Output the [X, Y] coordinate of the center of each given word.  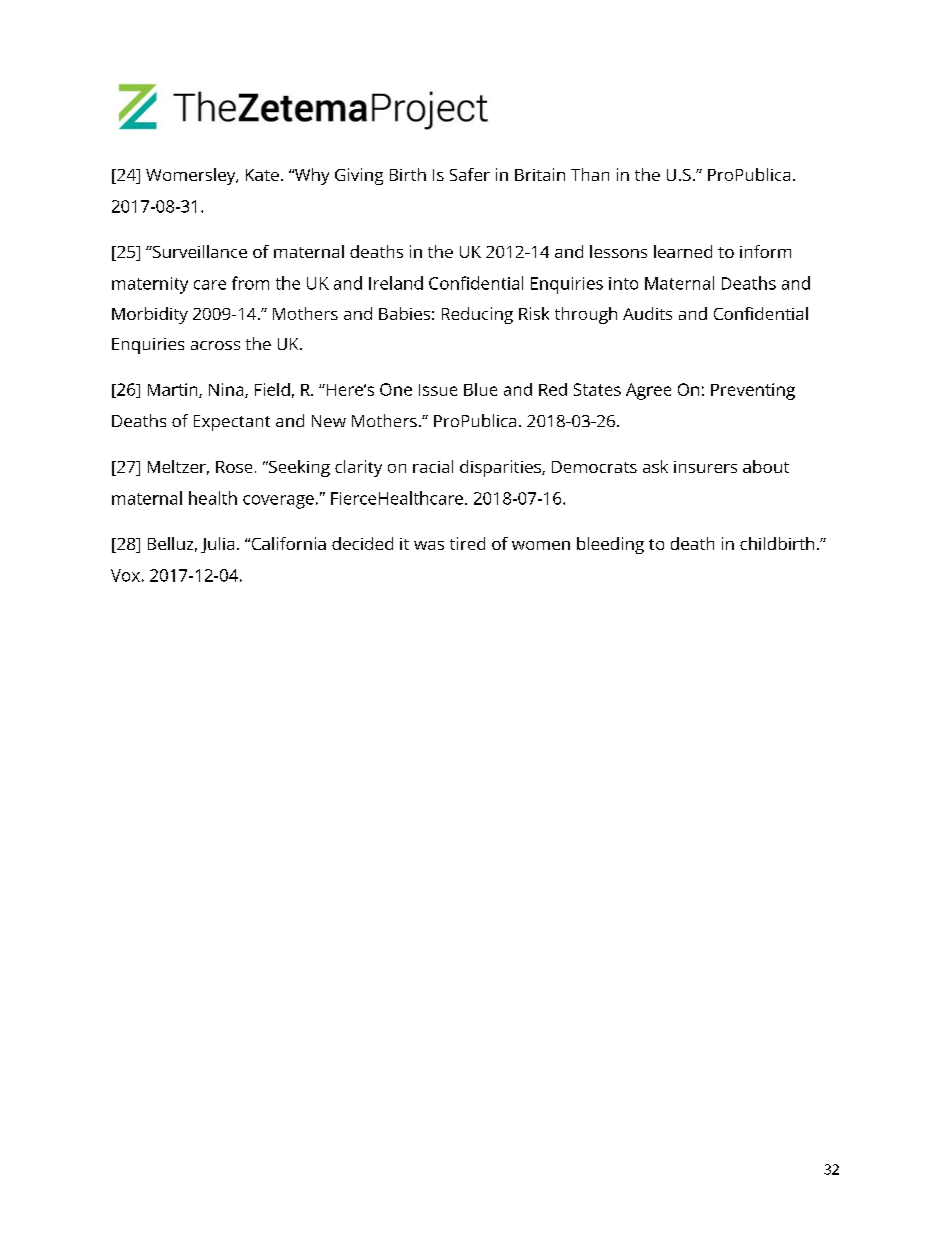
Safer [470, 174]
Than [590, 174]
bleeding [610, 545]
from [250, 283]
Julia [217, 545]
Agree [648, 391]
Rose [234, 467]
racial [433, 466]
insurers [705, 467]
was [429, 545]
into [623, 283]
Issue [438, 390]
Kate [262, 175]
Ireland [396, 283]
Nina [227, 390]
